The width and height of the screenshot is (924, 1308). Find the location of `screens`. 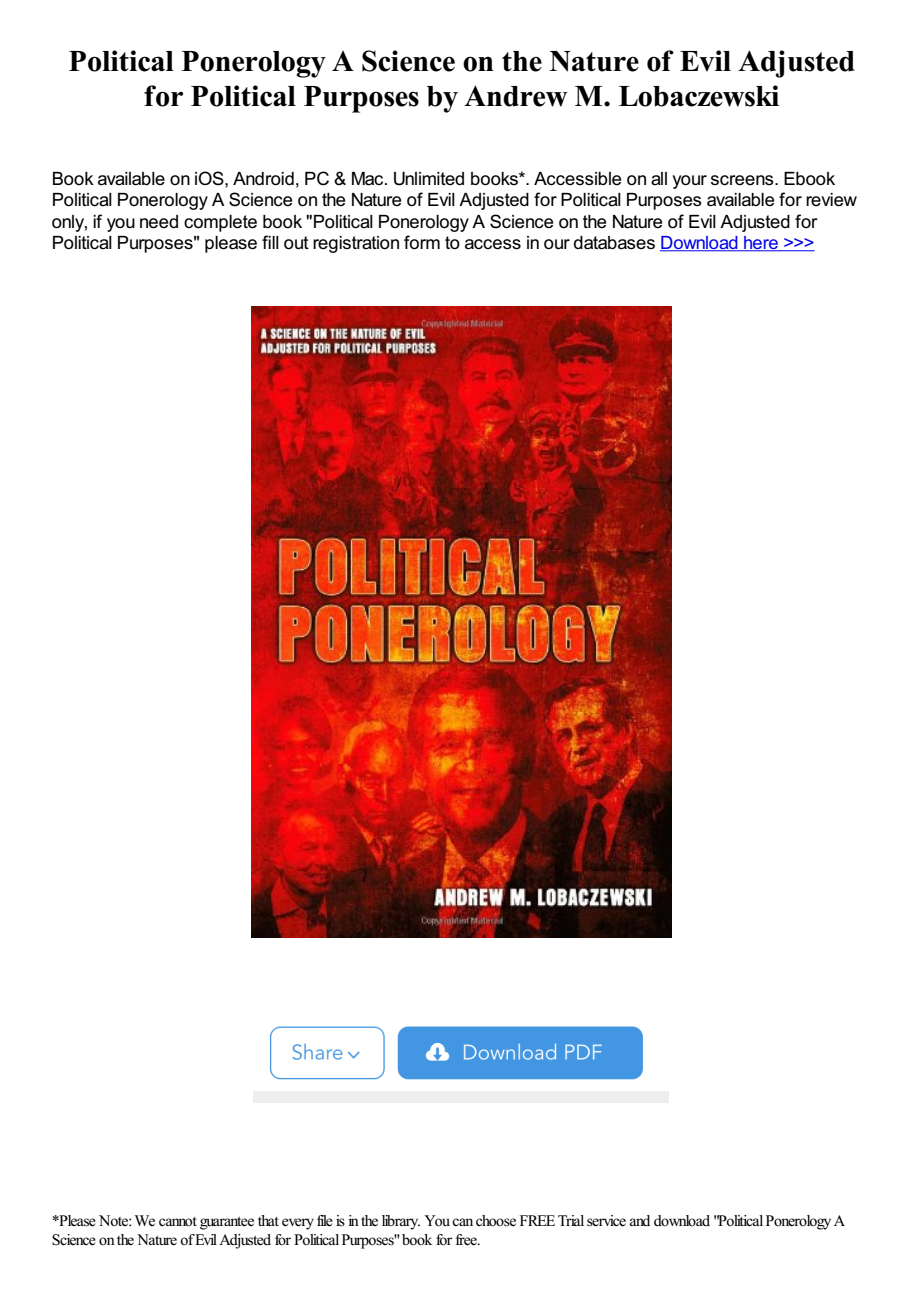

screens is located at coordinates (743, 180).
